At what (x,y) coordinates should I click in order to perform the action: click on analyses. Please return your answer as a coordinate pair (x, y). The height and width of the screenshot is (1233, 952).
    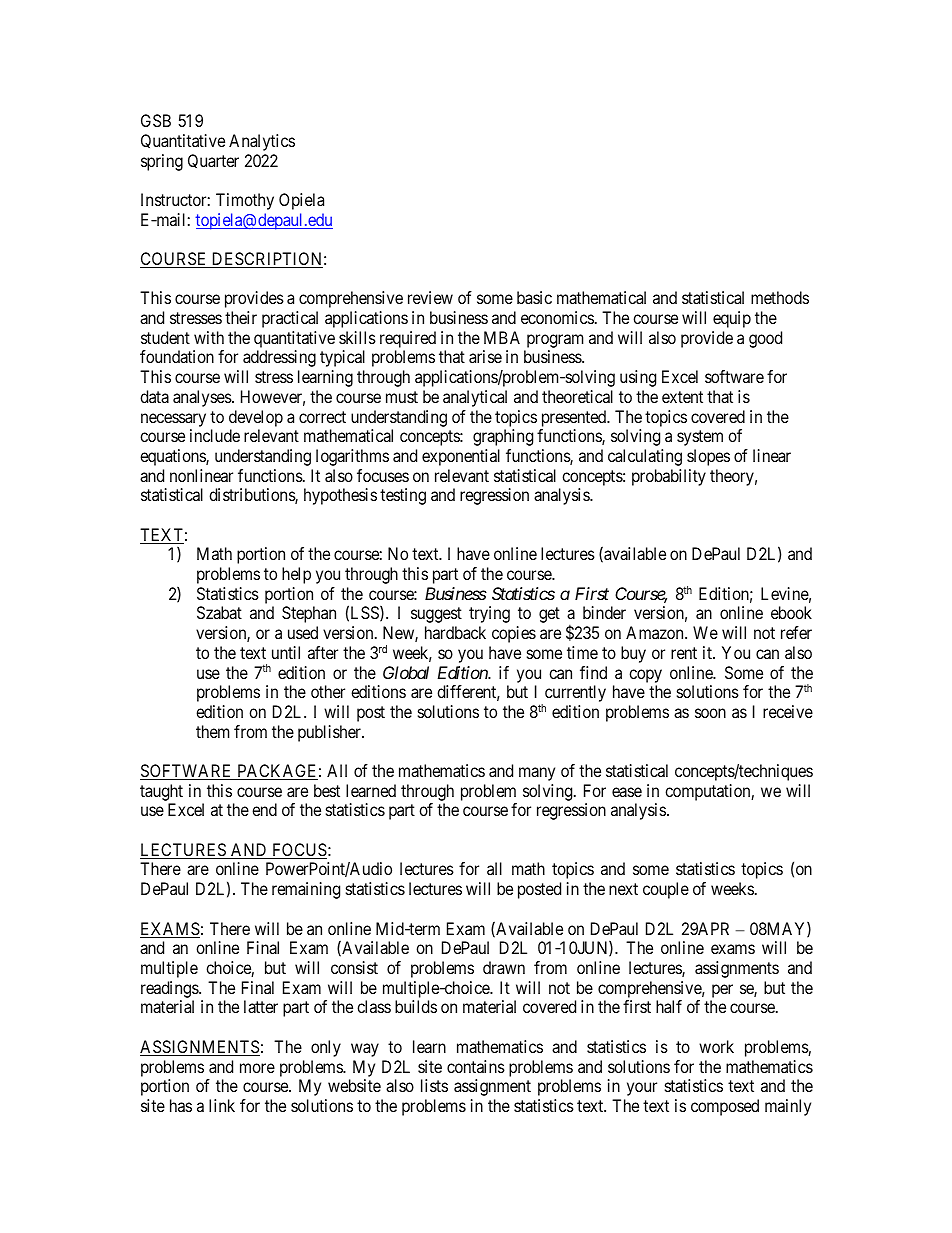
    Looking at the image, I should click on (203, 398).
